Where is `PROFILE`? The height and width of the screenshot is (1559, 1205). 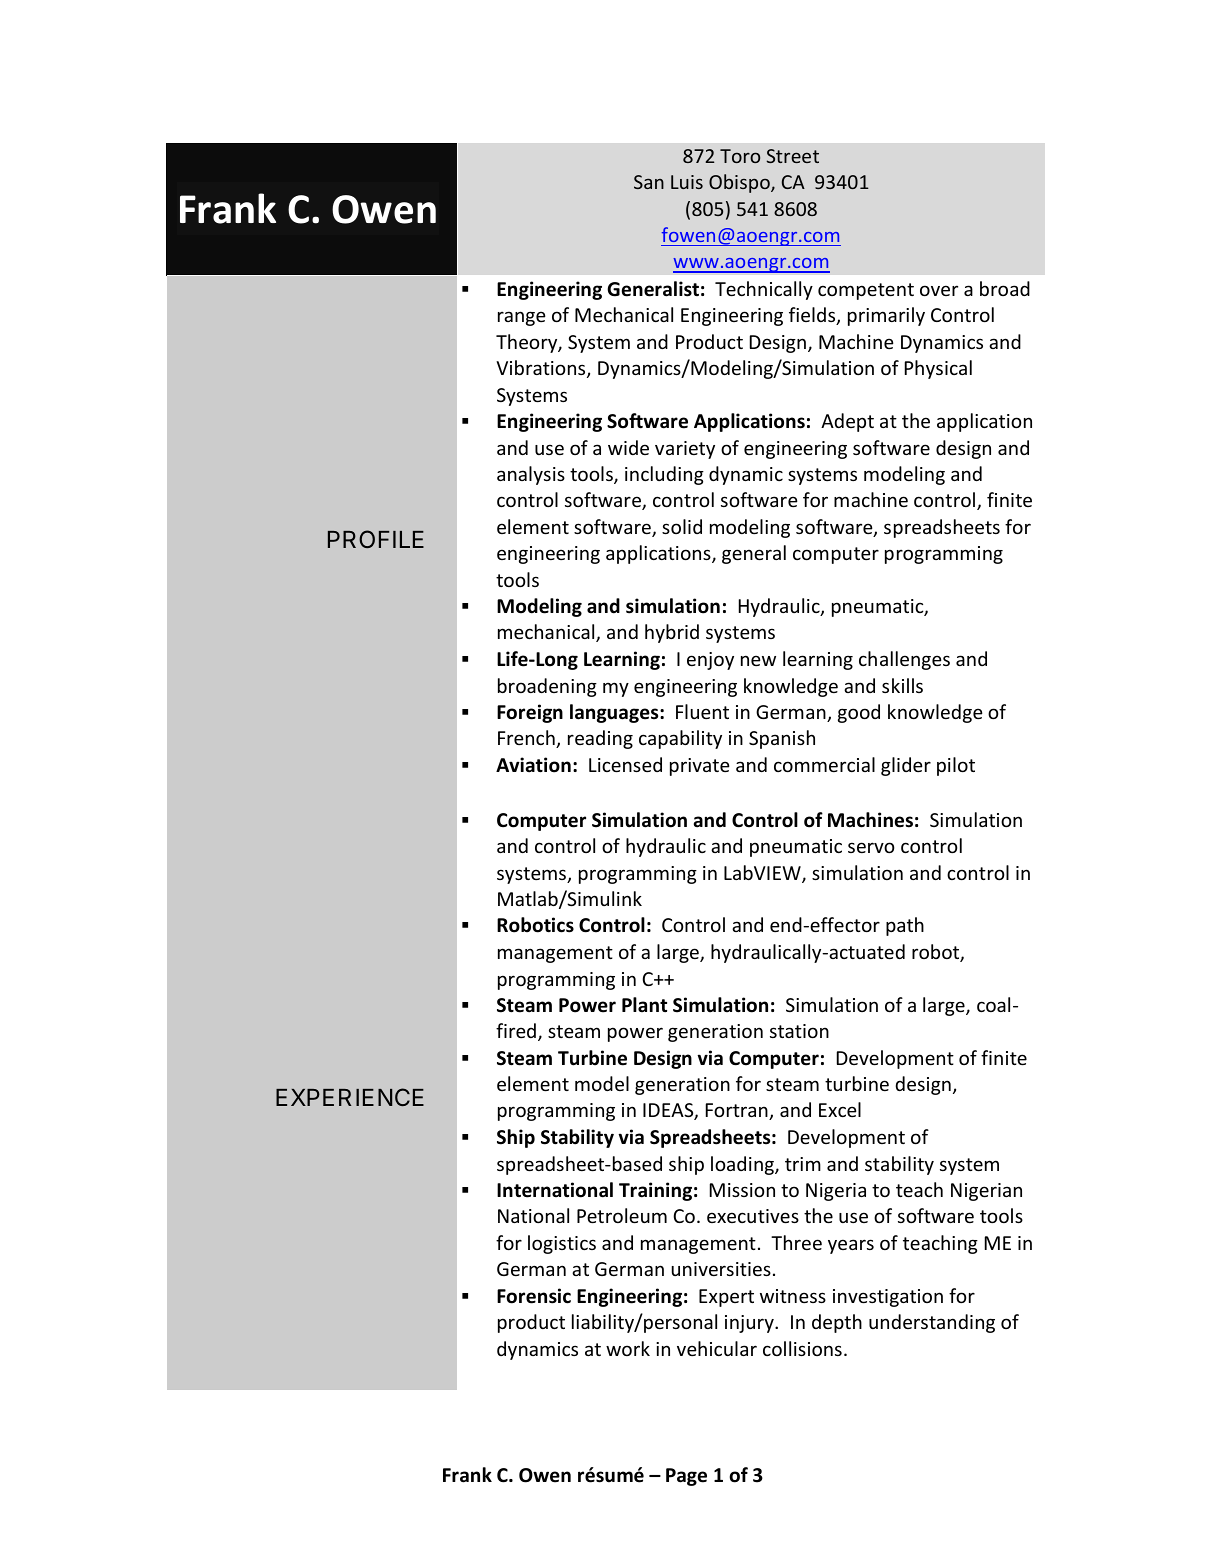
PROFILE is located at coordinates (376, 539).
